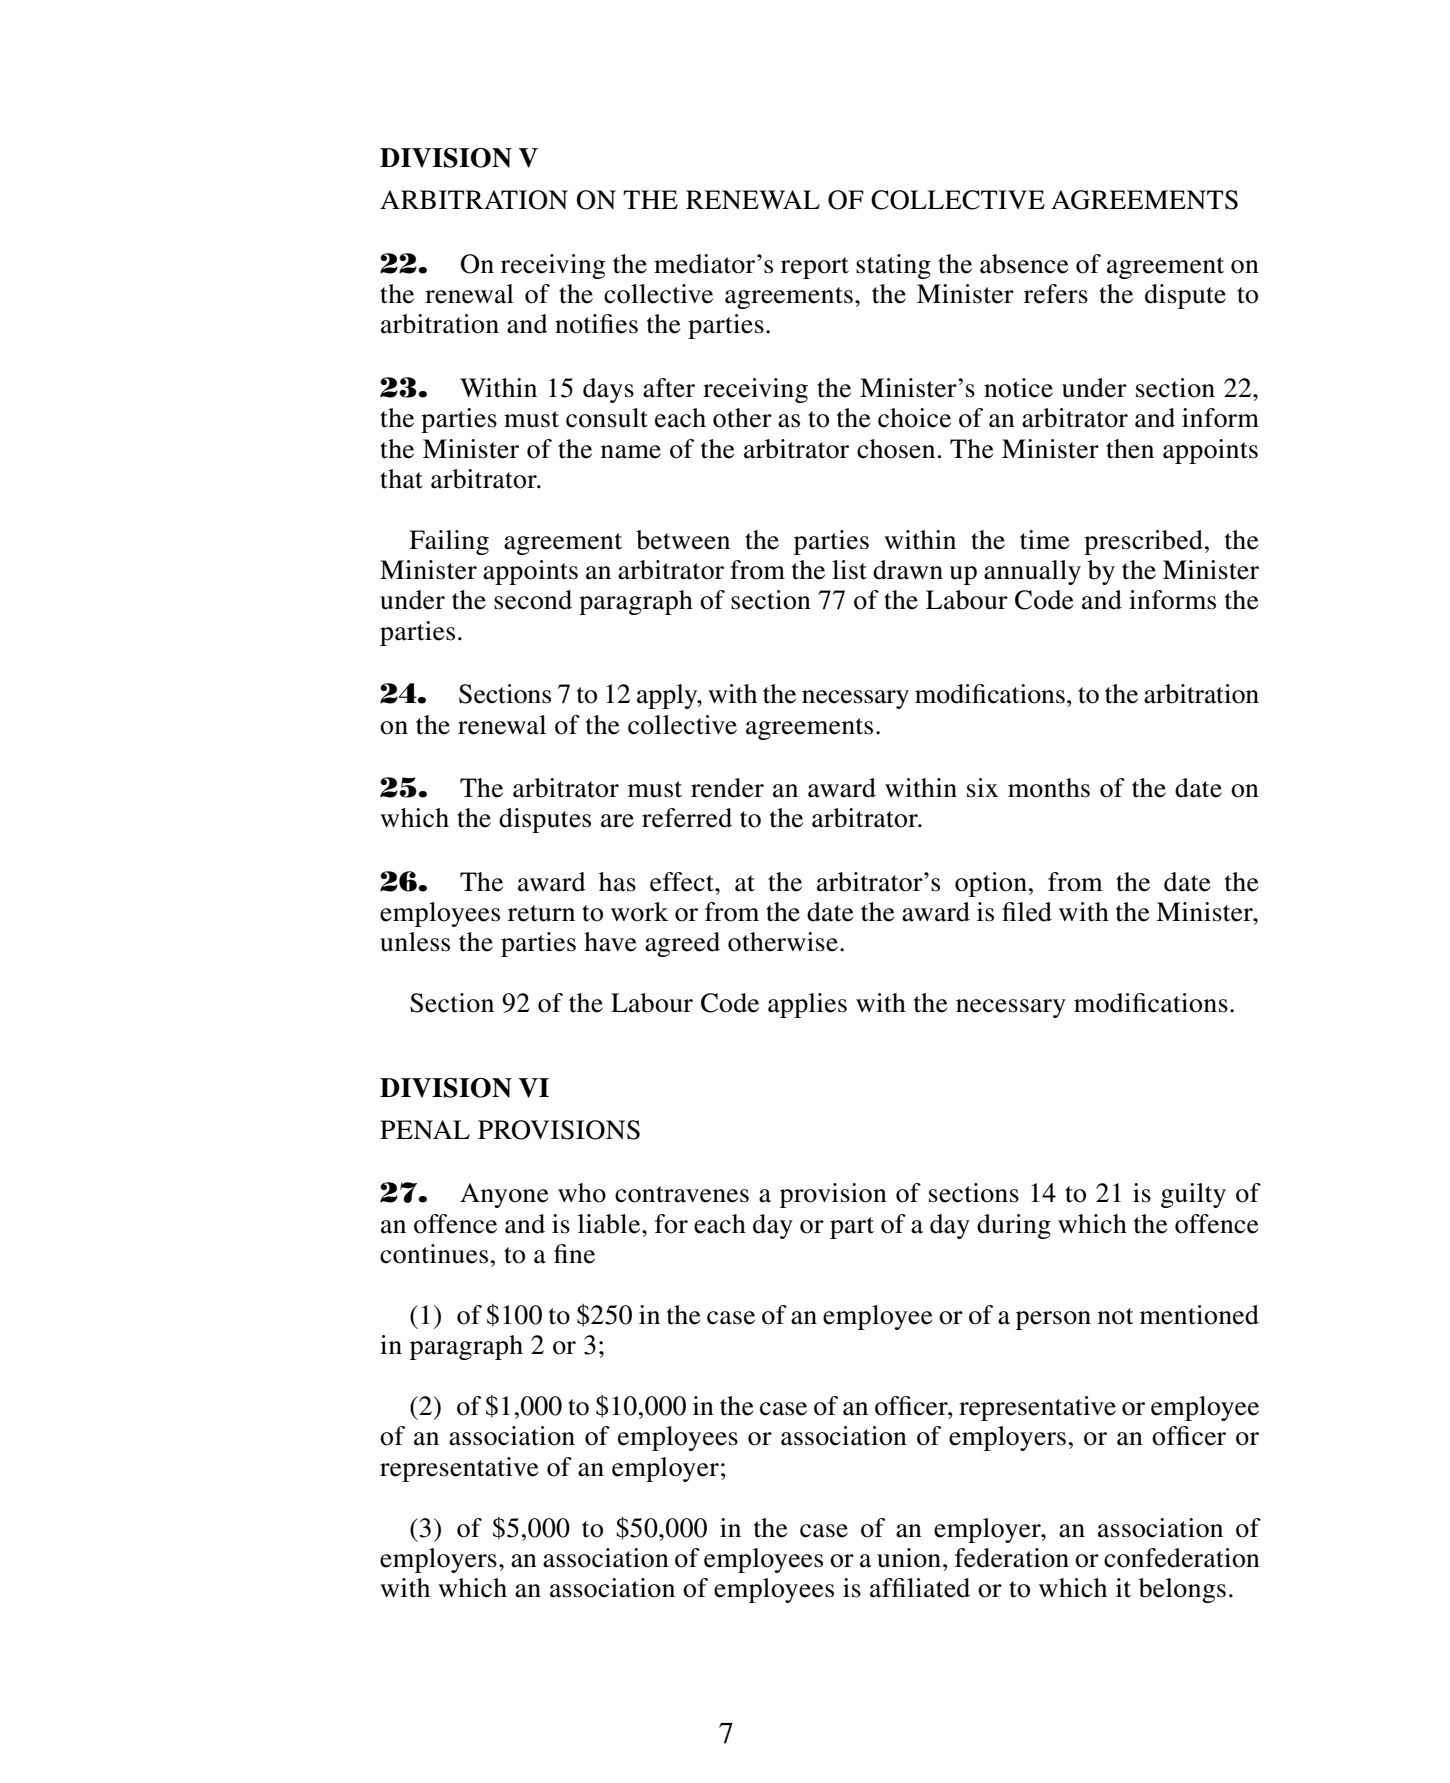 Image resolution: width=1450 pixels, height=1783 pixels. Describe the element at coordinates (1027, 912) in the page. I see `filed` at that location.
